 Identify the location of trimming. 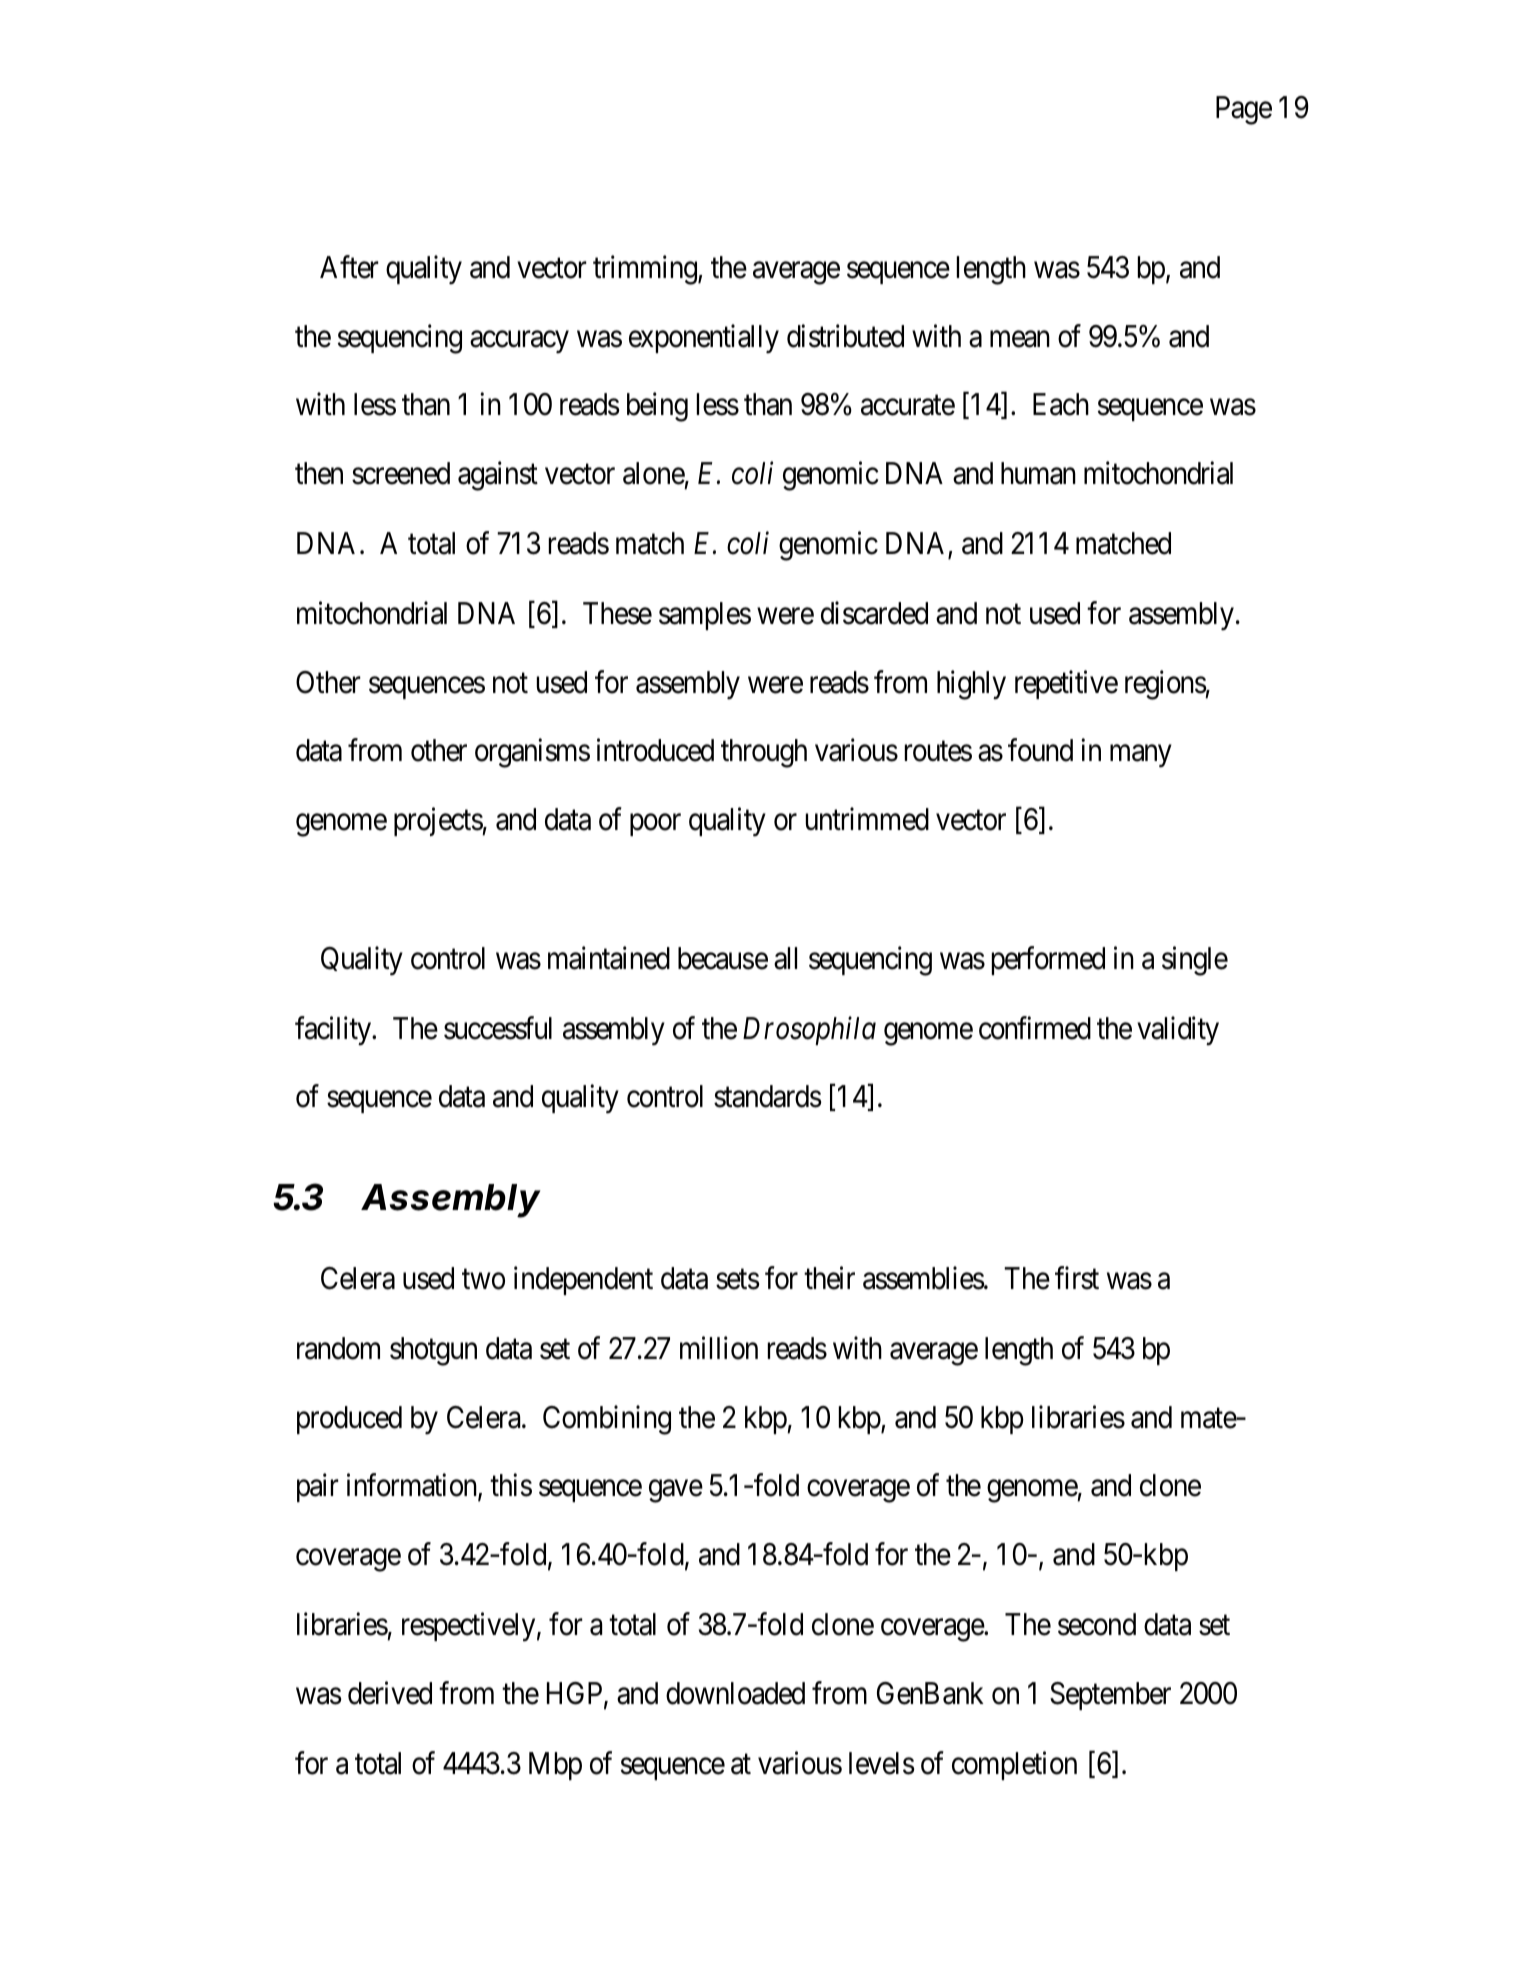
(646, 270).
